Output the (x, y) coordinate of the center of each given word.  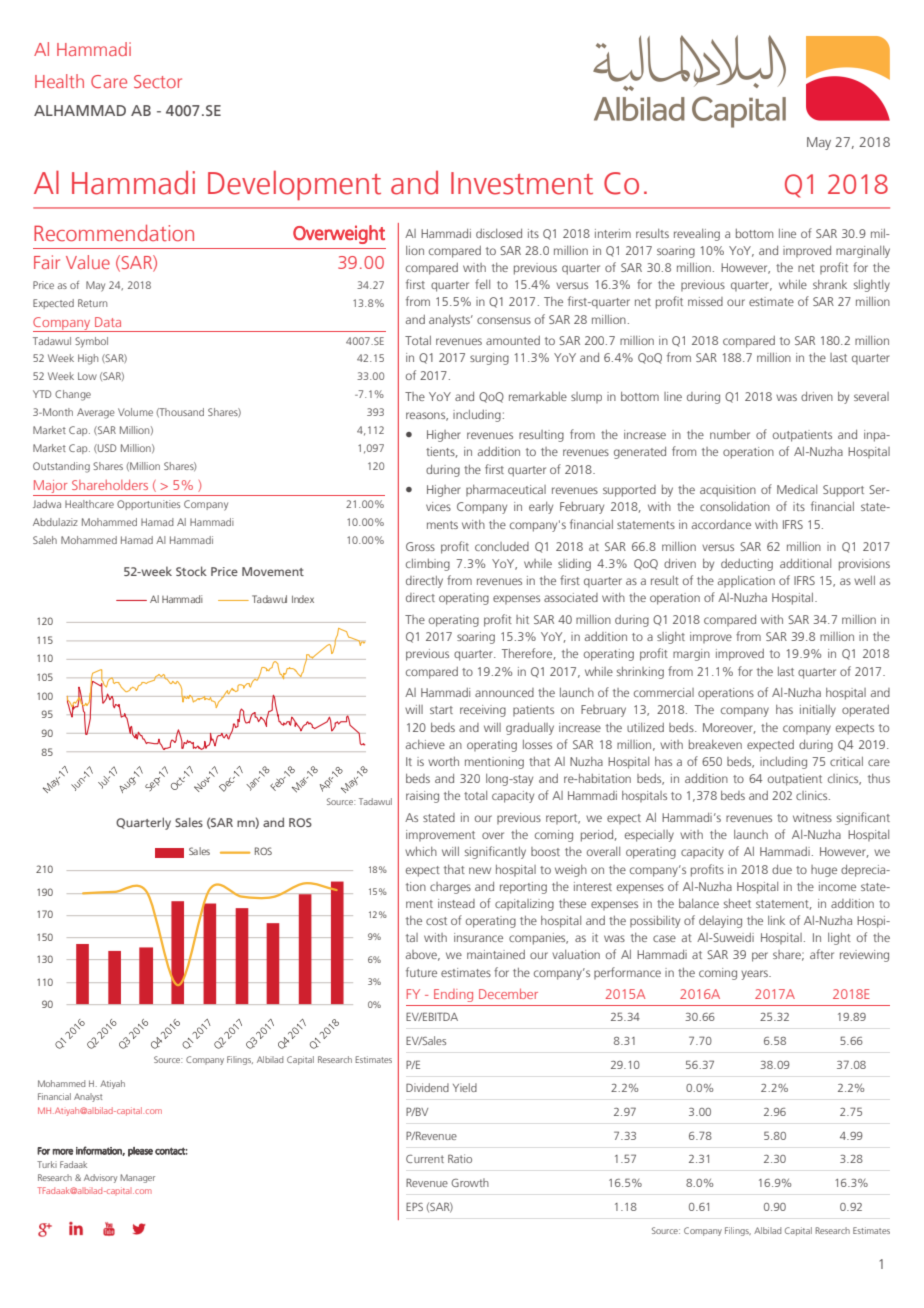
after (822, 954)
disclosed (499, 233)
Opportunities (148, 505)
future (421, 972)
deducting (747, 565)
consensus (504, 320)
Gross (420, 546)
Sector (158, 81)
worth (443, 761)
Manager (137, 1178)
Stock (191, 571)
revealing (697, 235)
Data (108, 322)
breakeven (715, 744)
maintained (496, 954)
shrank (830, 284)
